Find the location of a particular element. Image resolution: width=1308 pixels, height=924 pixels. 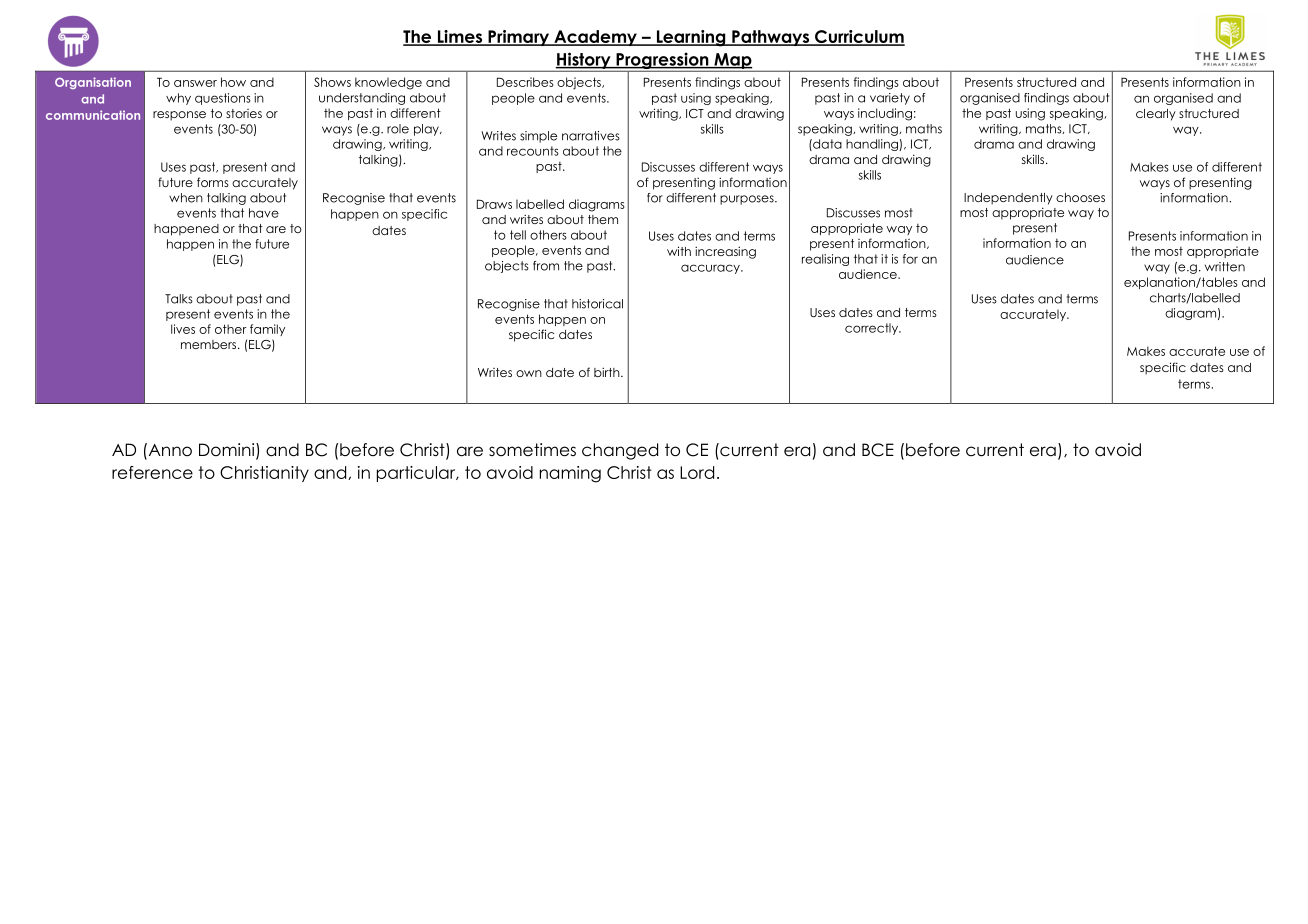

Domini is located at coordinates (228, 451).
